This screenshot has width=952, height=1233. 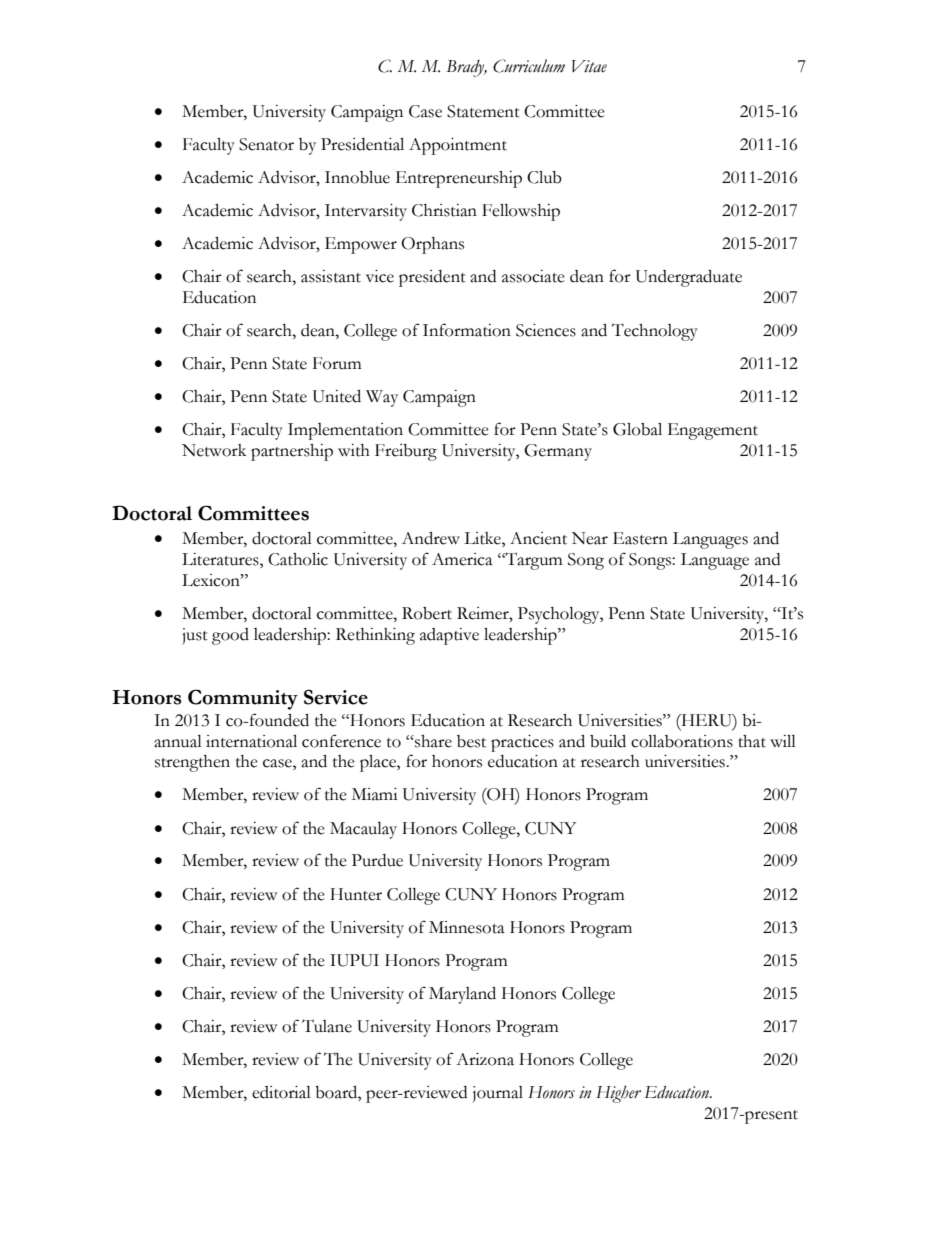 I want to click on Catholic, so click(x=298, y=559).
